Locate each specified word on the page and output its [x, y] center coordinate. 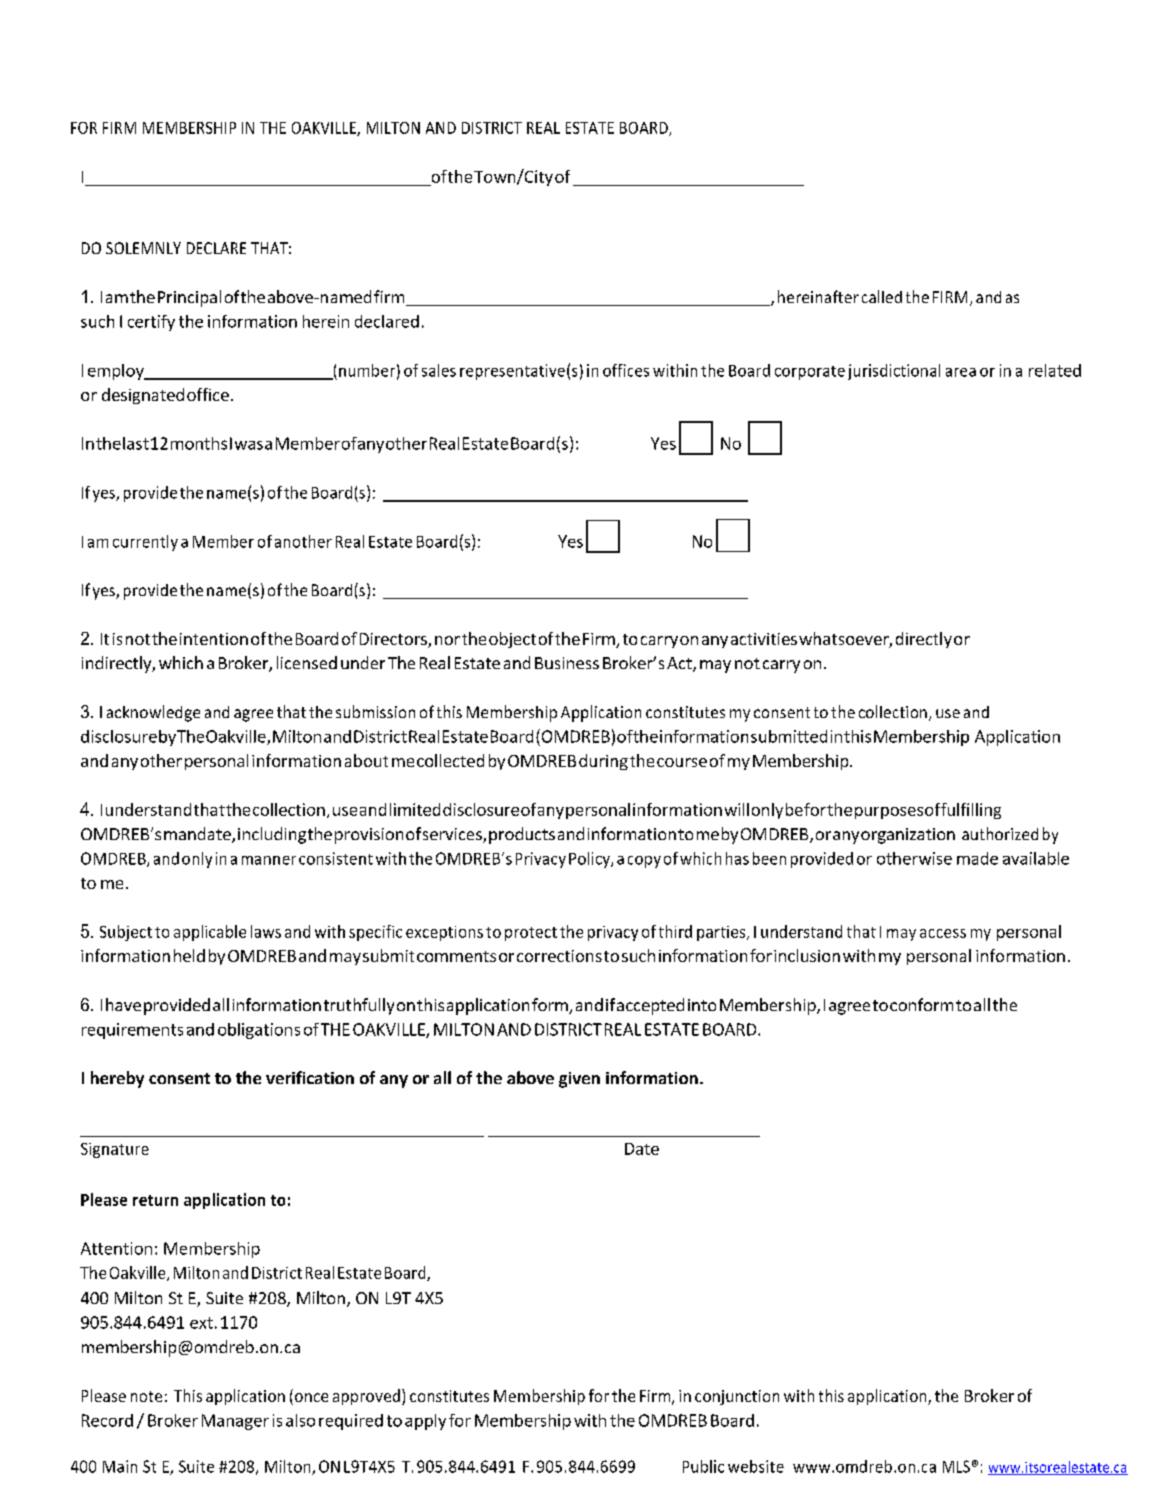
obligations [259, 1031]
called [882, 296]
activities [764, 639]
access [943, 933]
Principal [189, 298]
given [579, 1080]
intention [214, 639]
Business [567, 663]
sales [439, 370]
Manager [235, 1422]
